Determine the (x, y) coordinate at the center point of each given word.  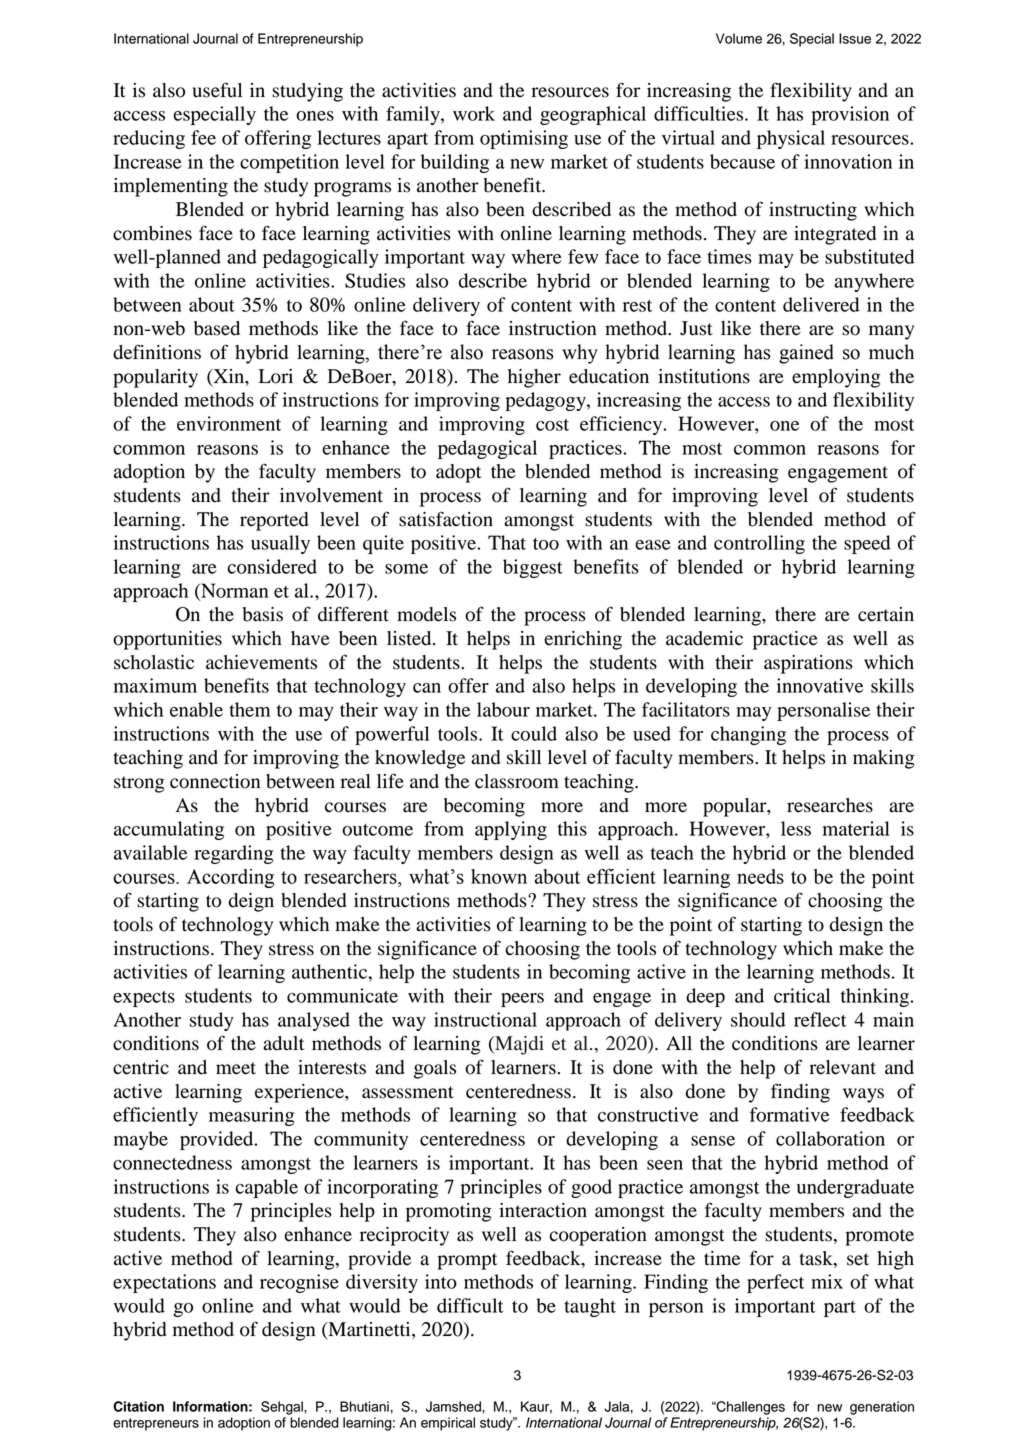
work (474, 113)
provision (850, 115)
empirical (448, 1424)
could (534, 733)
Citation (138, 1406)
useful (217, 90)
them (249, 709)
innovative (820, 685)
